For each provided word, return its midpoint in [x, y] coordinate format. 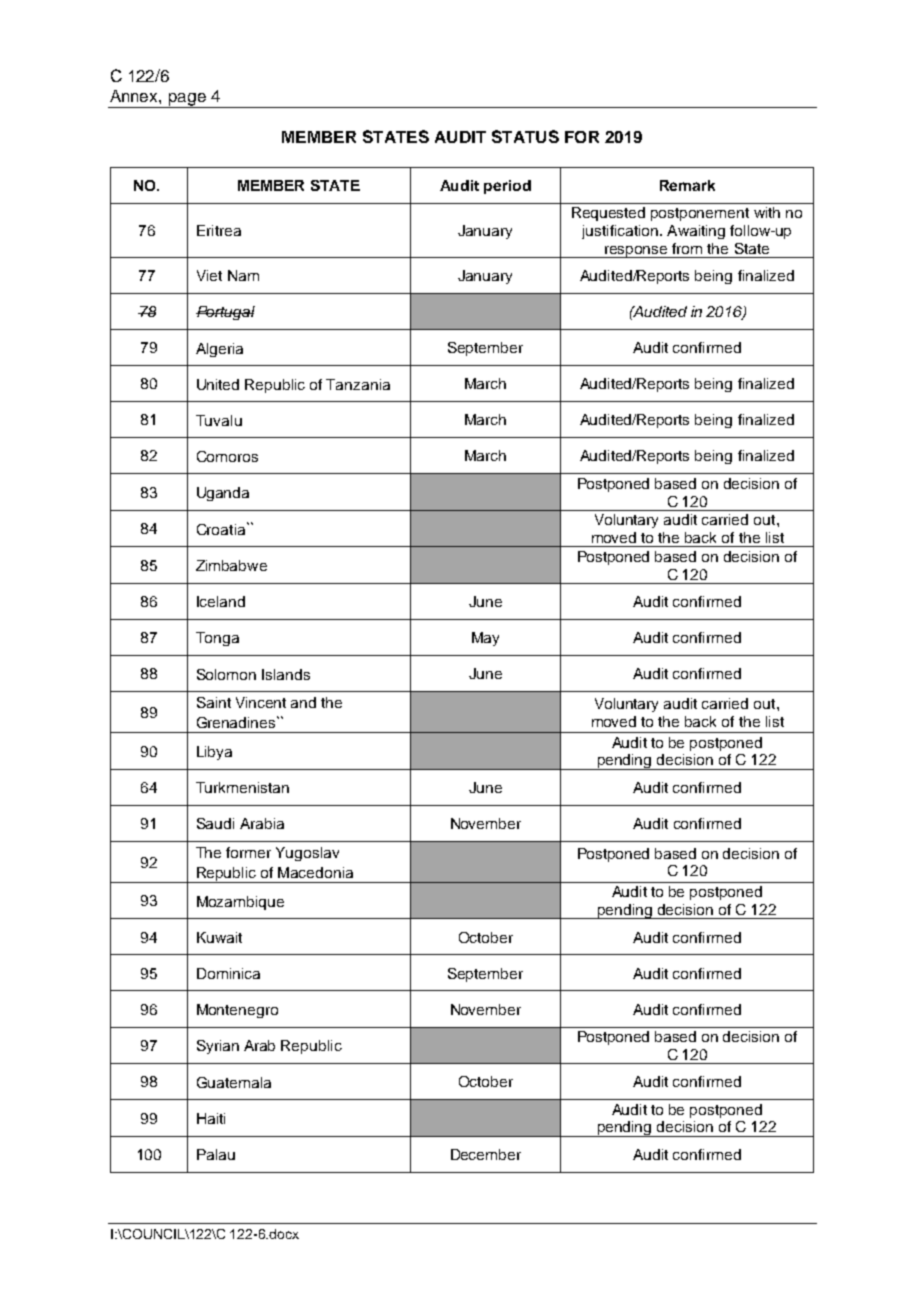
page [187, 100]
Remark [687, 185]
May [485, 639]
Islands [286, 674]
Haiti [211, 1118]
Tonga [217, 639]
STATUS [525, 136]
